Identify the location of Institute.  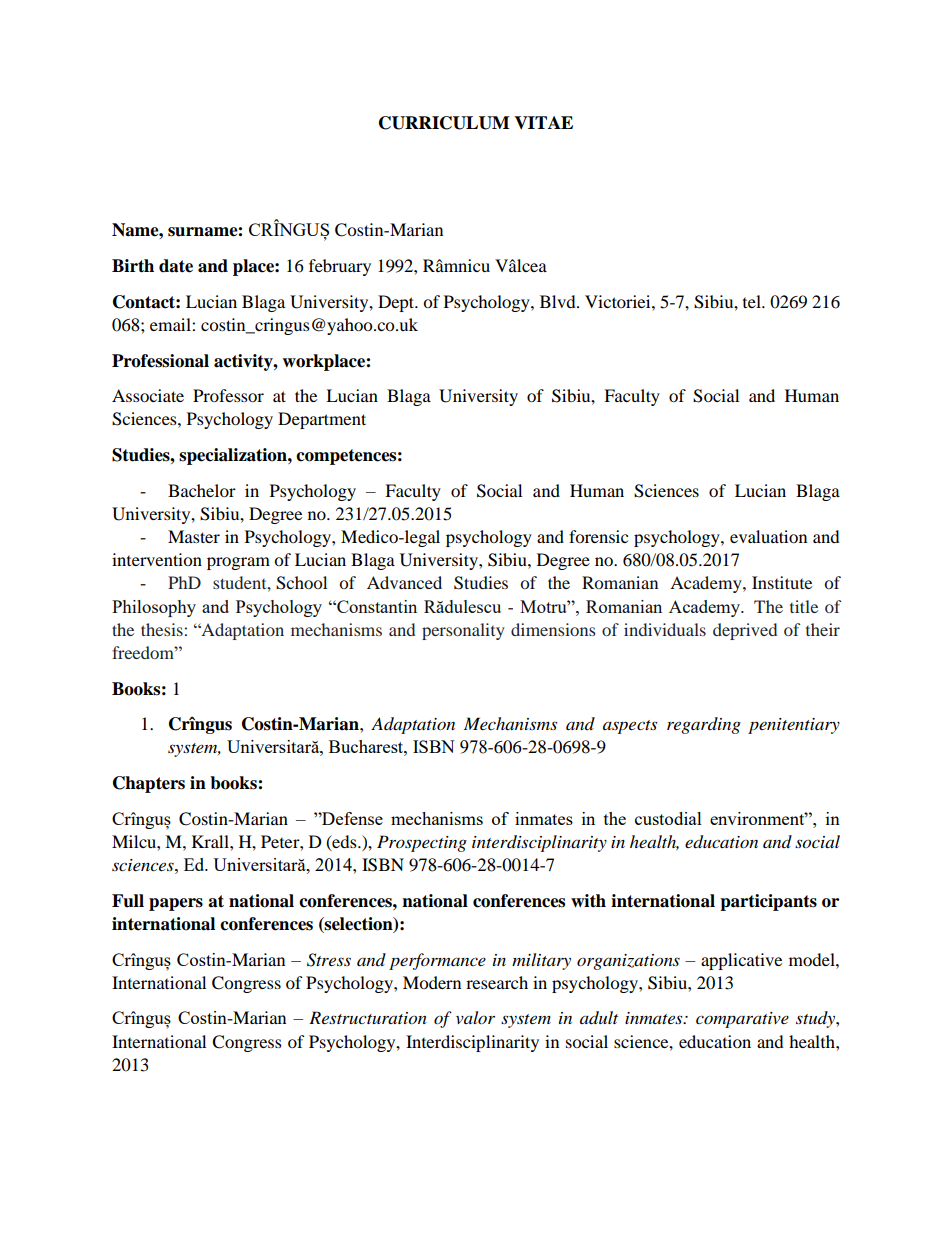
(782, 582).
